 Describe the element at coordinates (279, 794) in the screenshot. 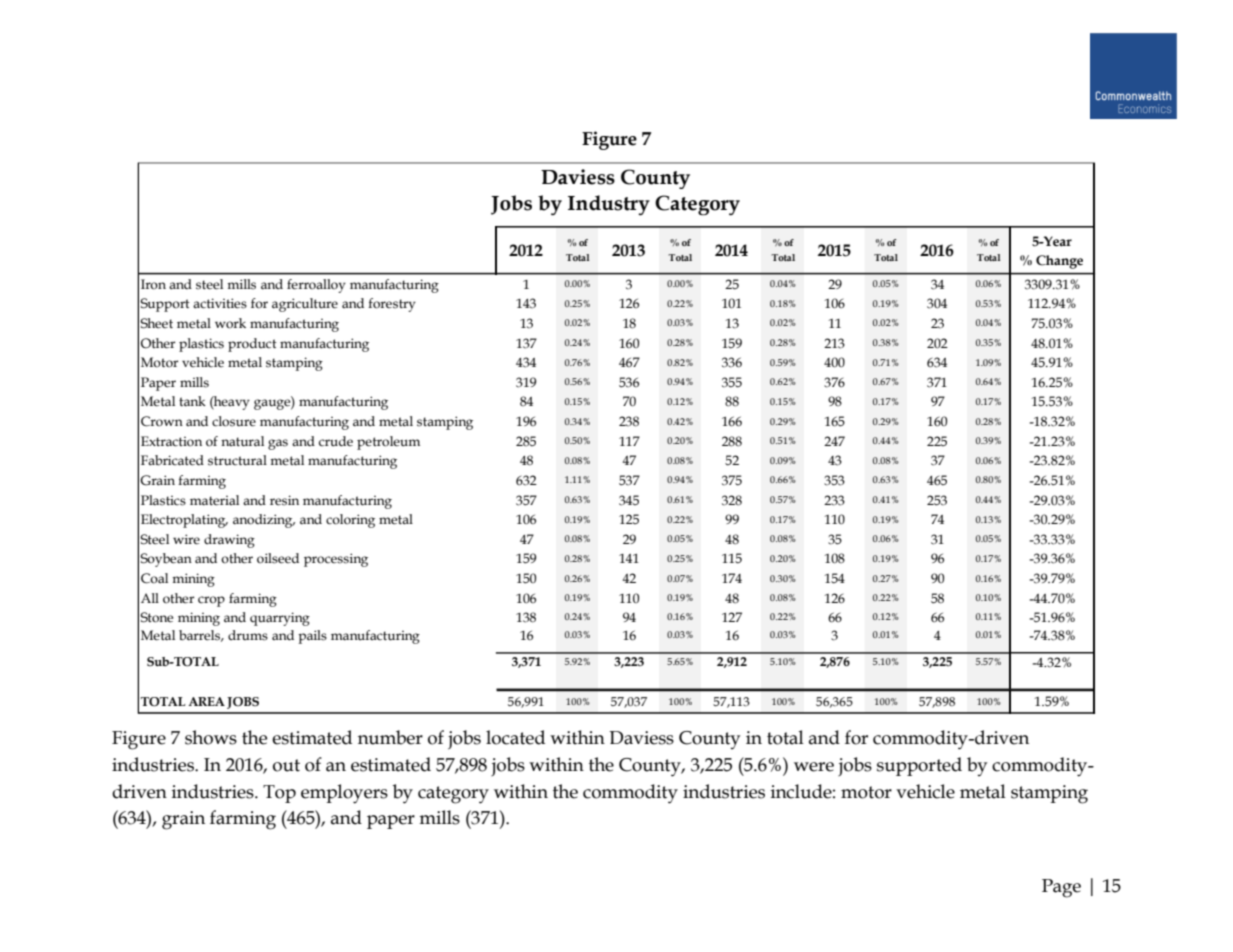

I see `Top` at that location.
